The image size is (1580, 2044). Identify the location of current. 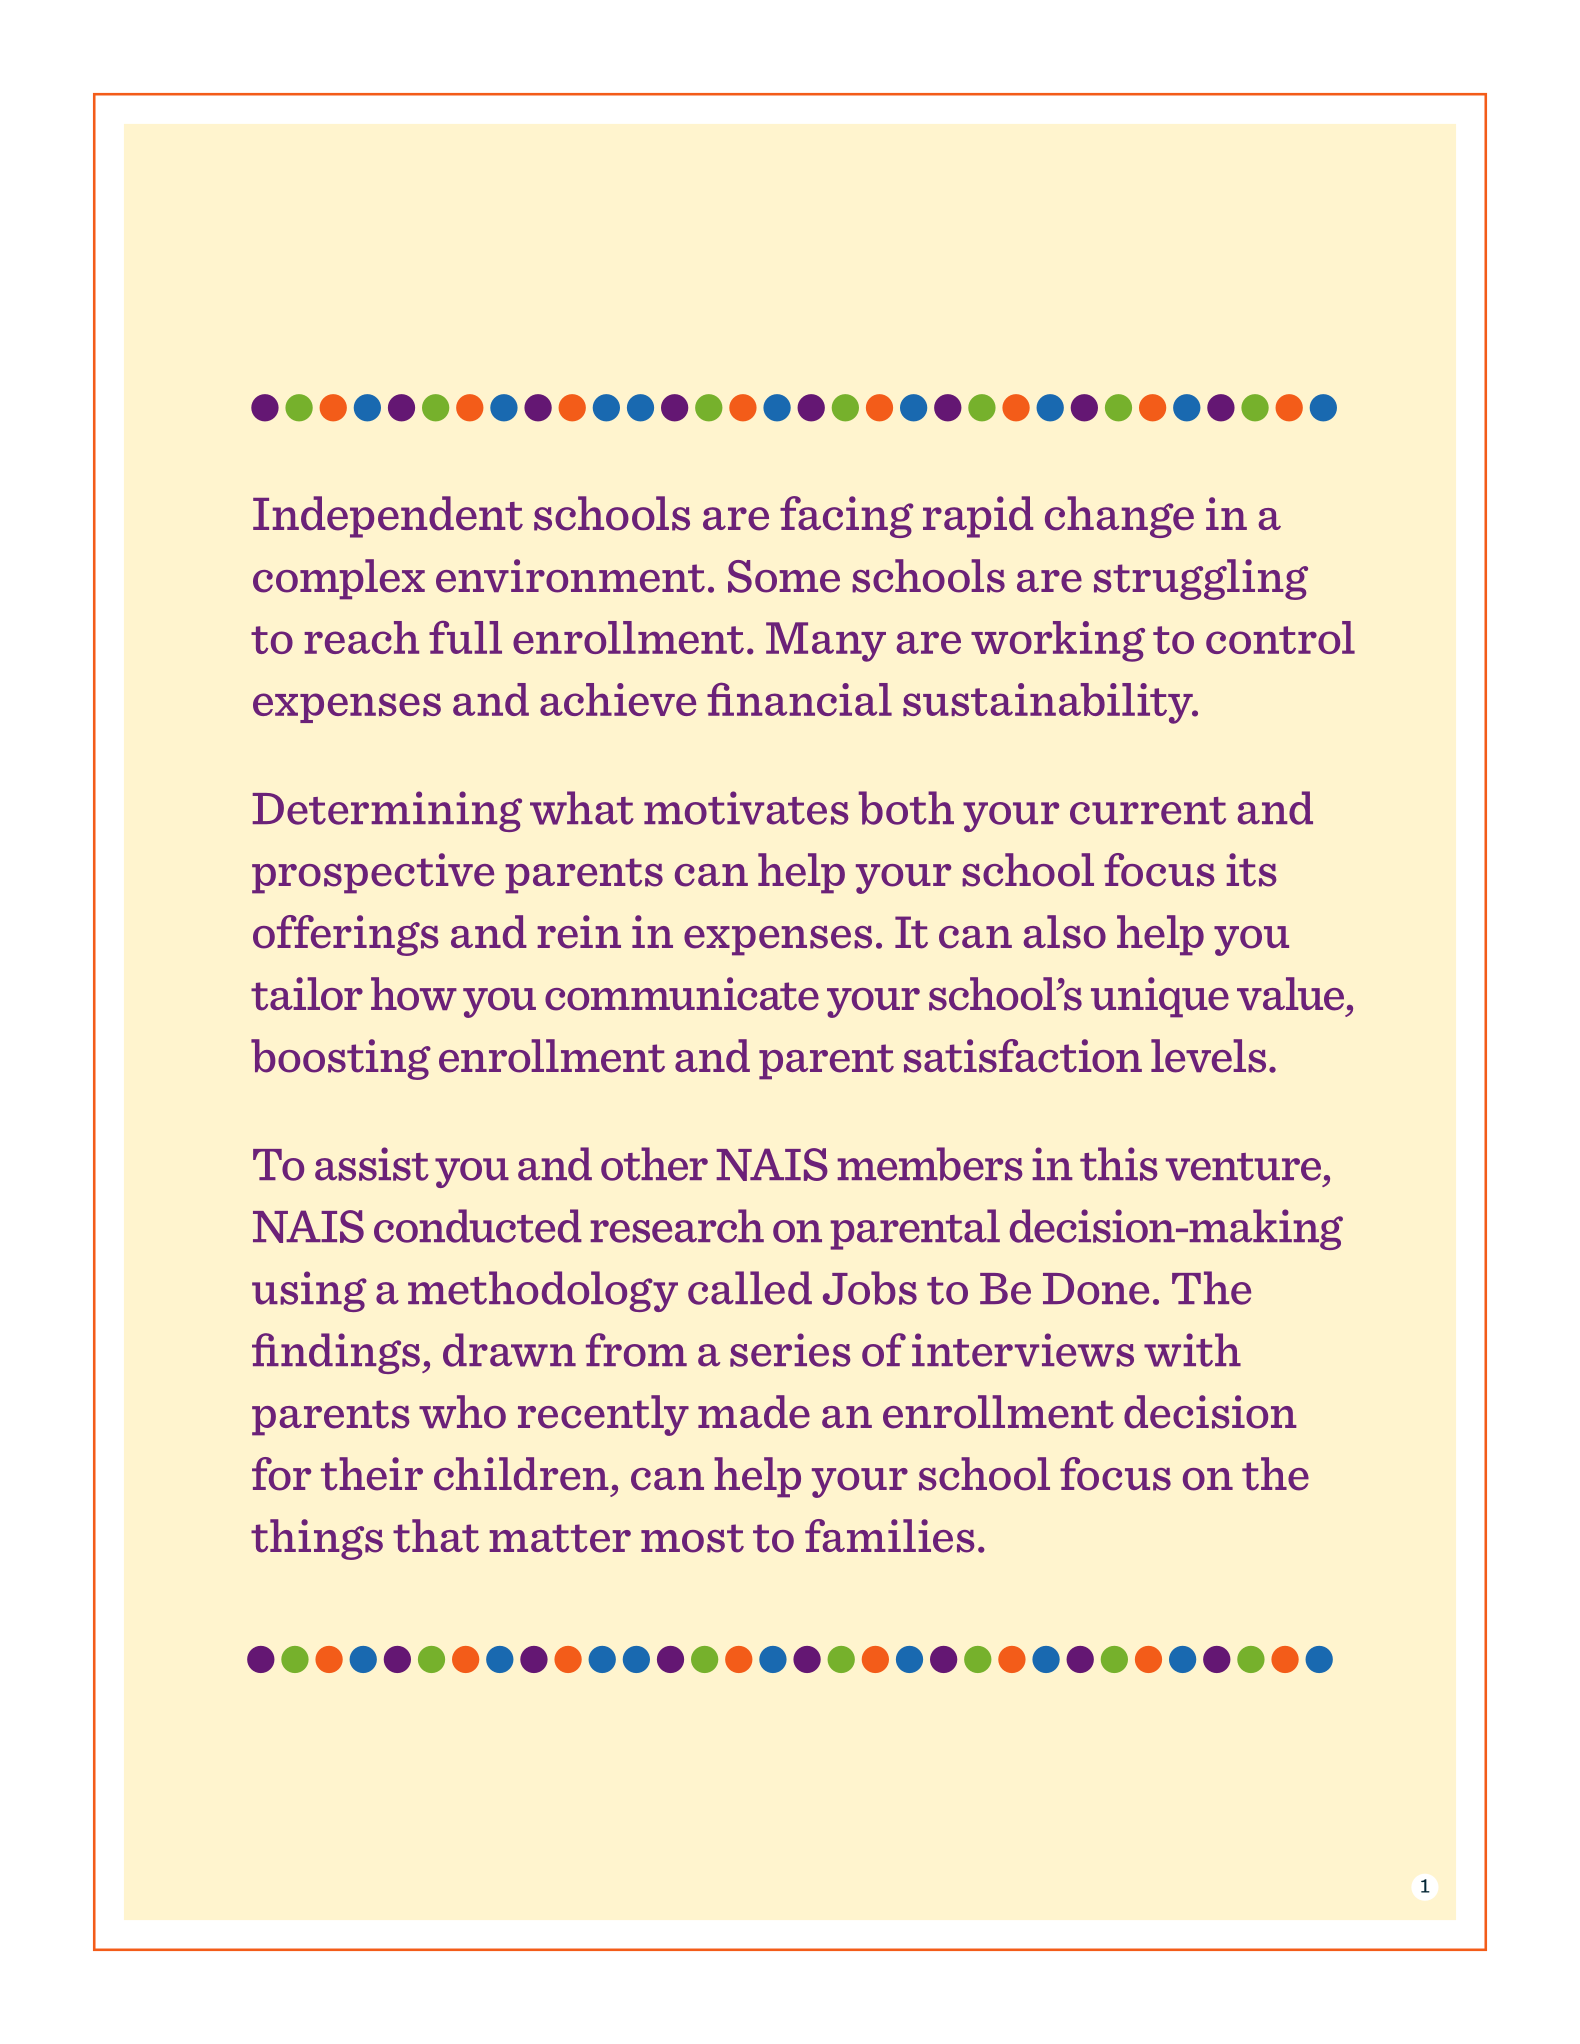
(1148, 811).
